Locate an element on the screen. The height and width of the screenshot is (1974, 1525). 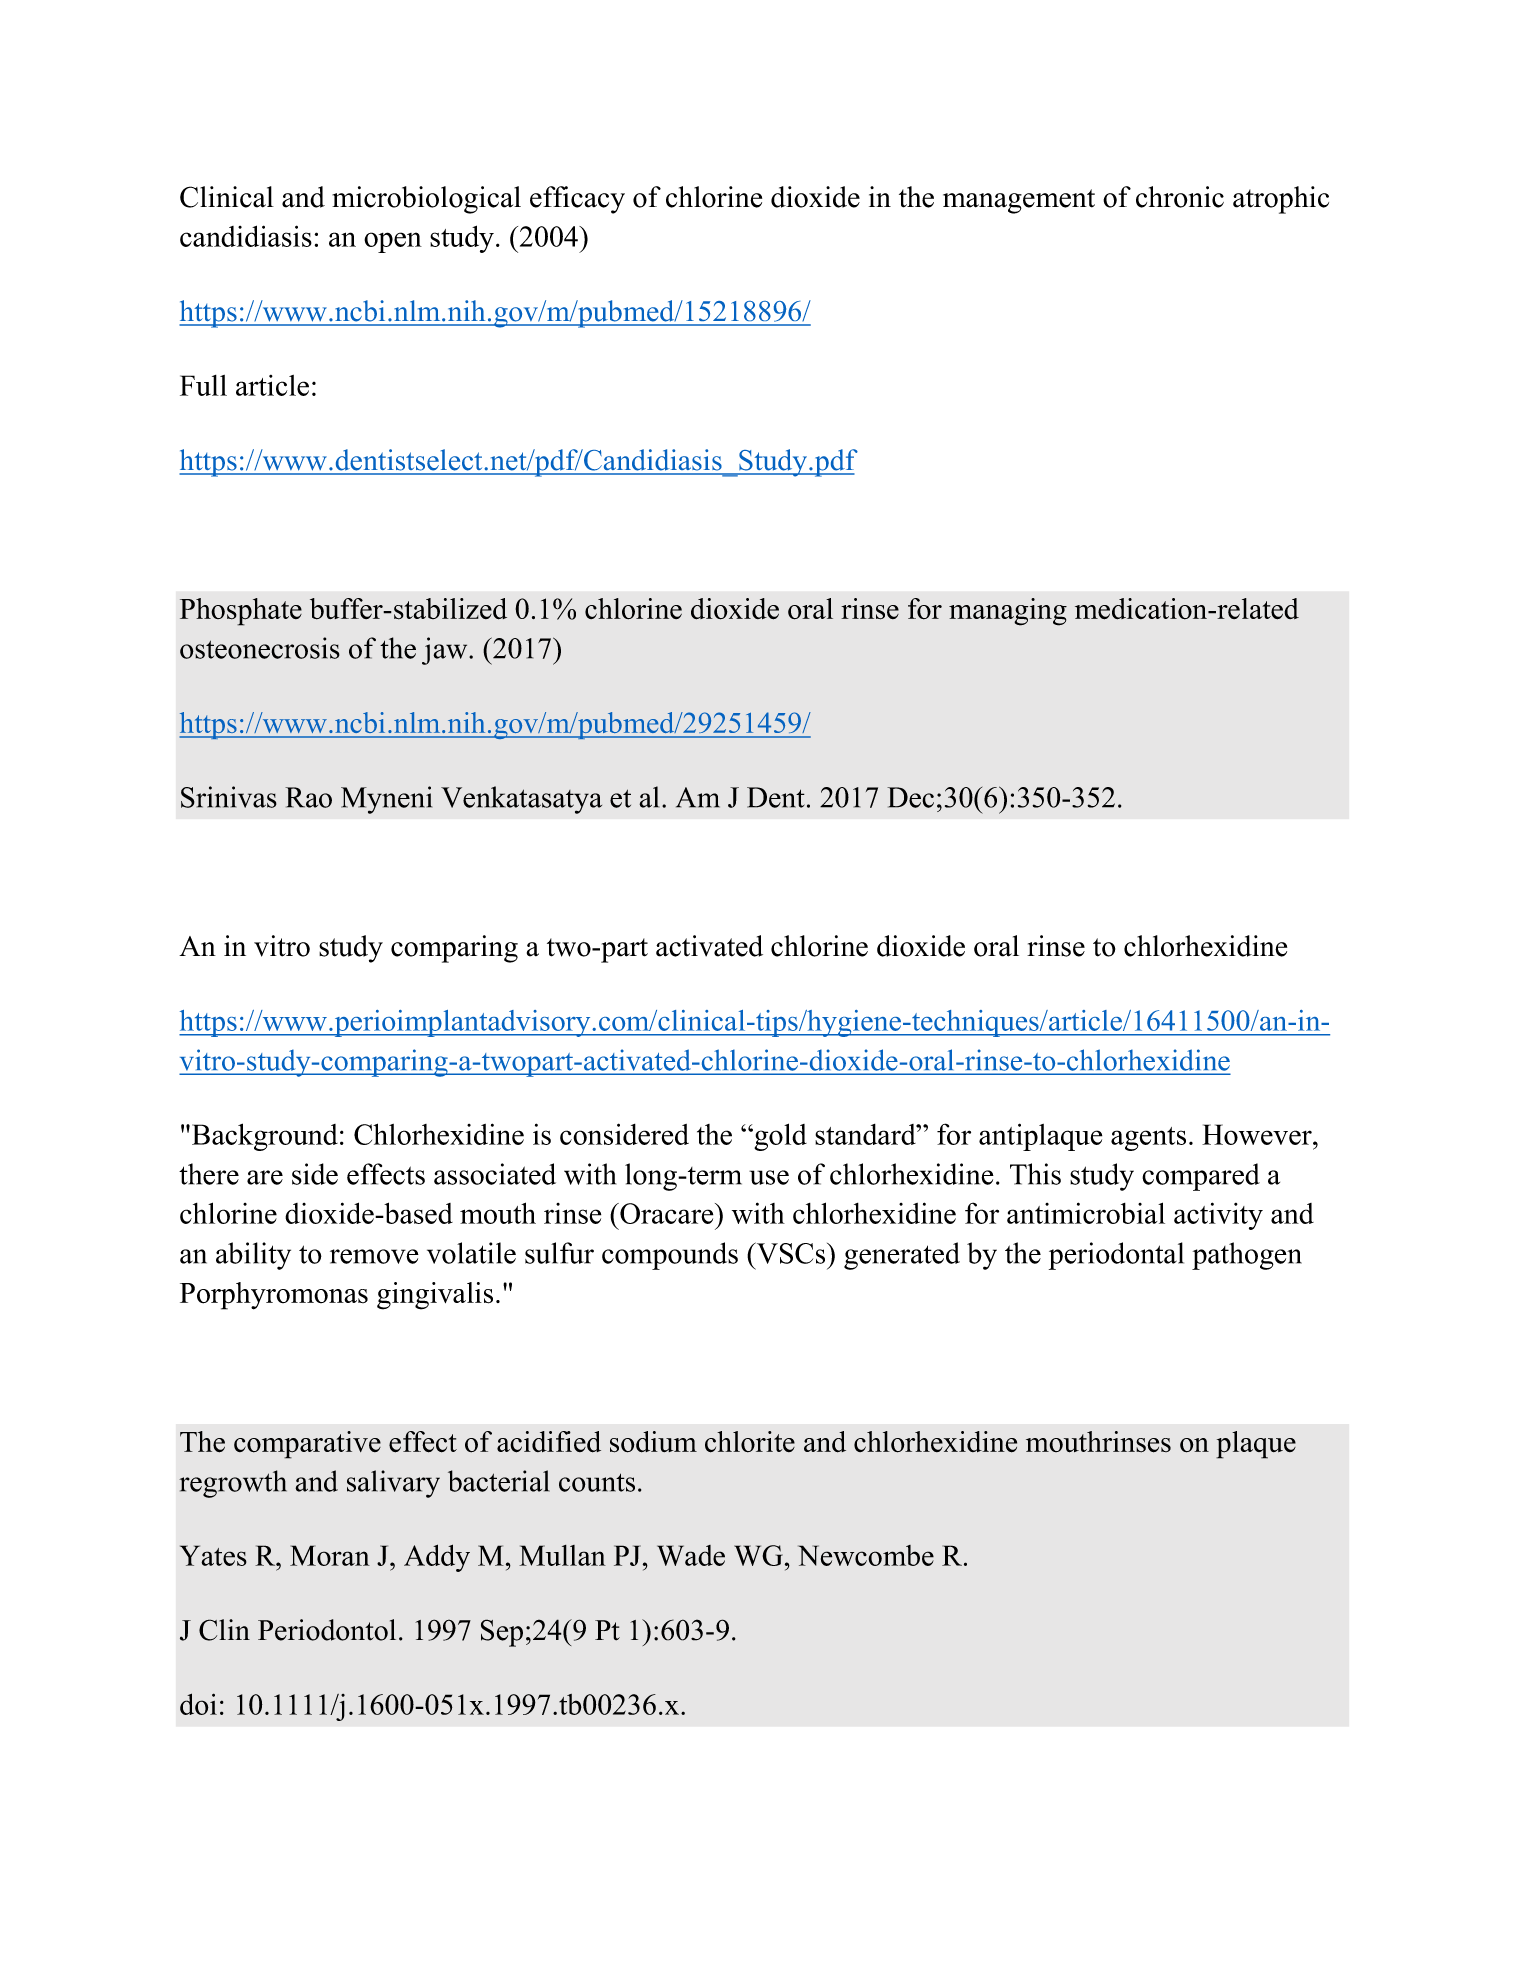
open is located at coordinates (393, 242).
